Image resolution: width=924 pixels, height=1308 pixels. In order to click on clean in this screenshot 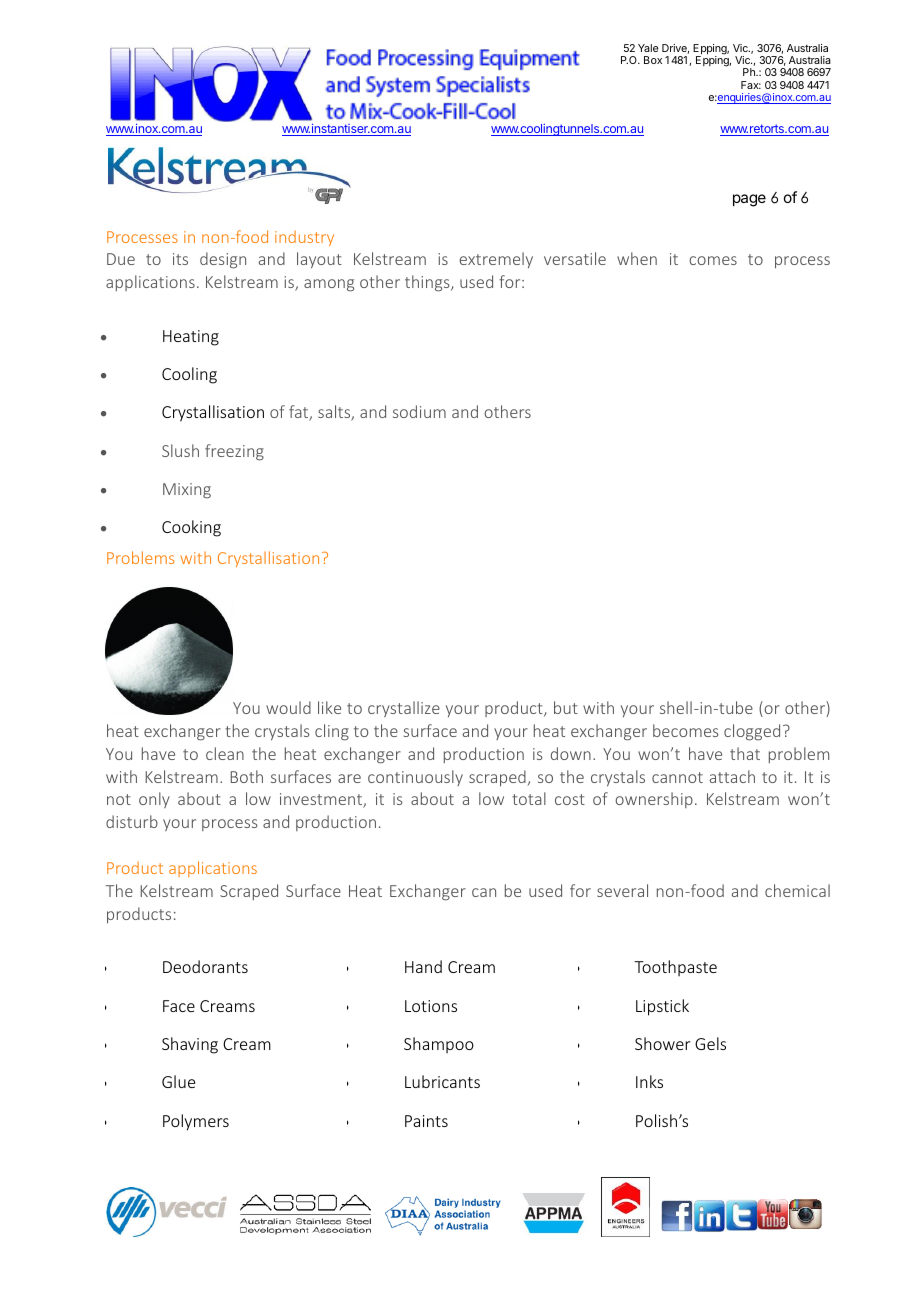, I will do `click(225, 753)`.
